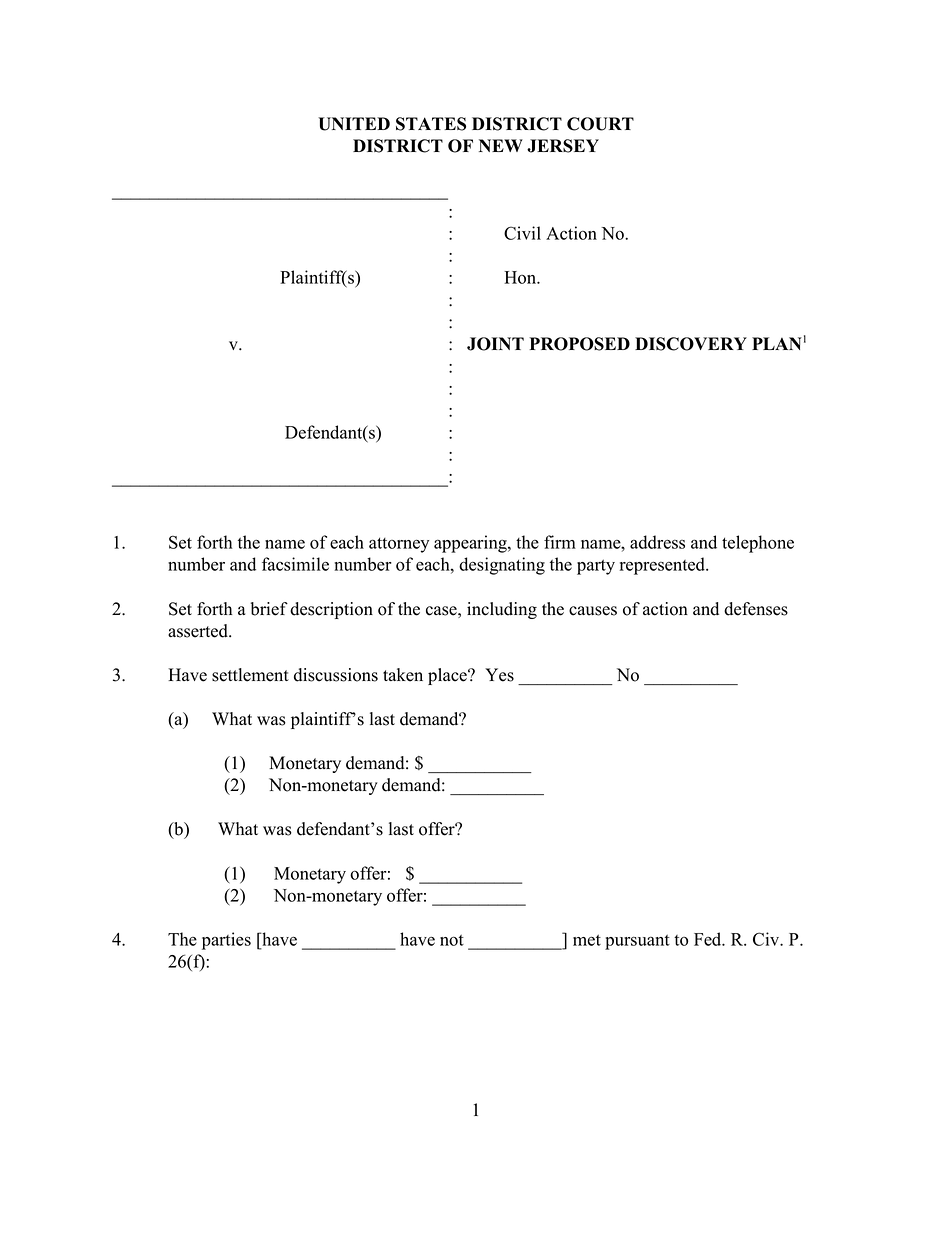  Describe the element at coordinates (502, 566) in the page. I see `designating` at that location.
